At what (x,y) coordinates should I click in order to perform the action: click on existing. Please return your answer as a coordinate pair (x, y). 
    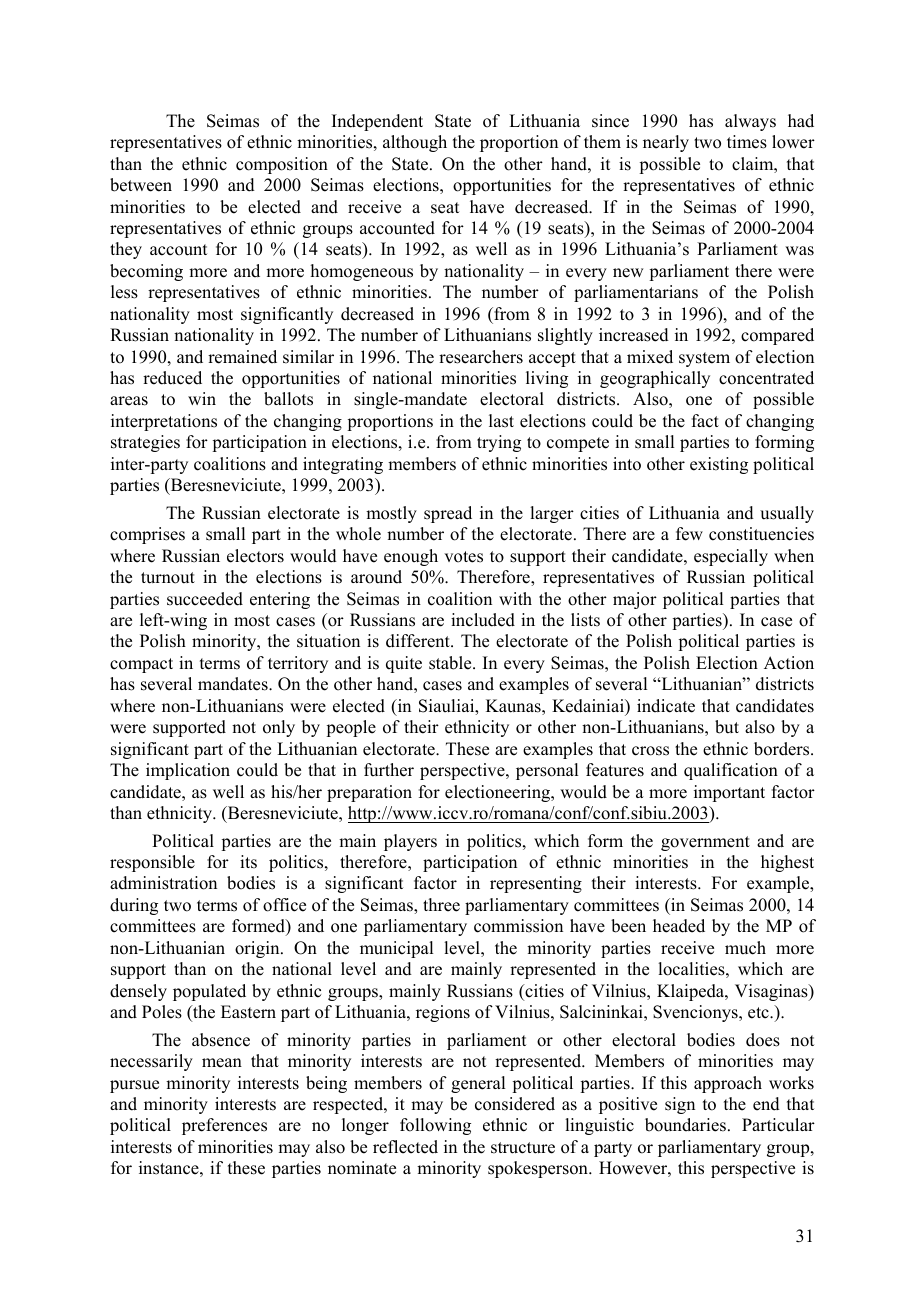
    Looking at the image, I should click on (719, 465).
